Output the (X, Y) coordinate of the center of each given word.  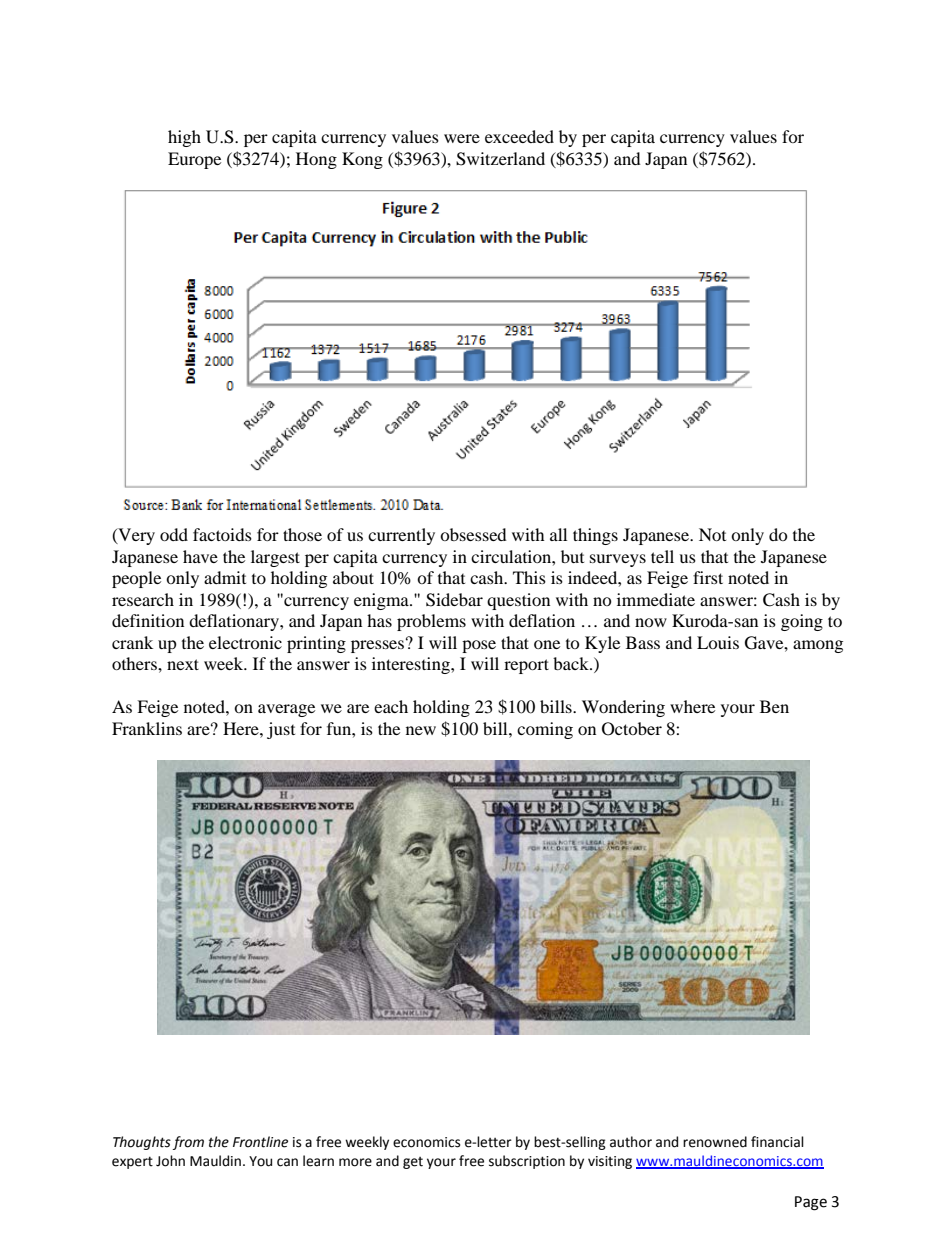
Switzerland (500, 159)
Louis (718, 642)
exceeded (519, 136)
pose (479, 646)
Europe (194, 160)
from (188, 1143)
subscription (527, 1162)
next (183, 664)
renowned (715, 1142)
